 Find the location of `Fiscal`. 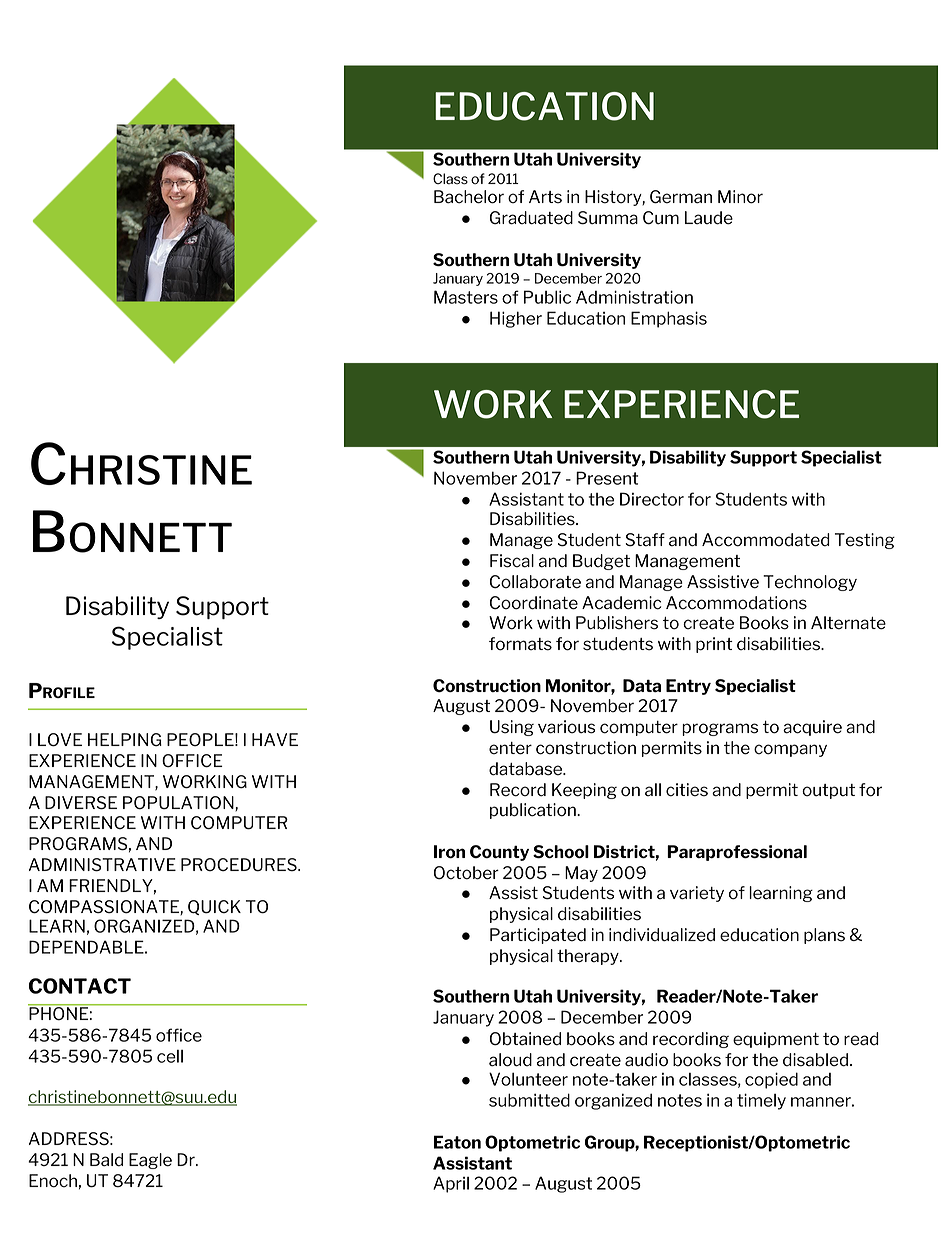

Fiscal is located at coordinates (512, 561).
